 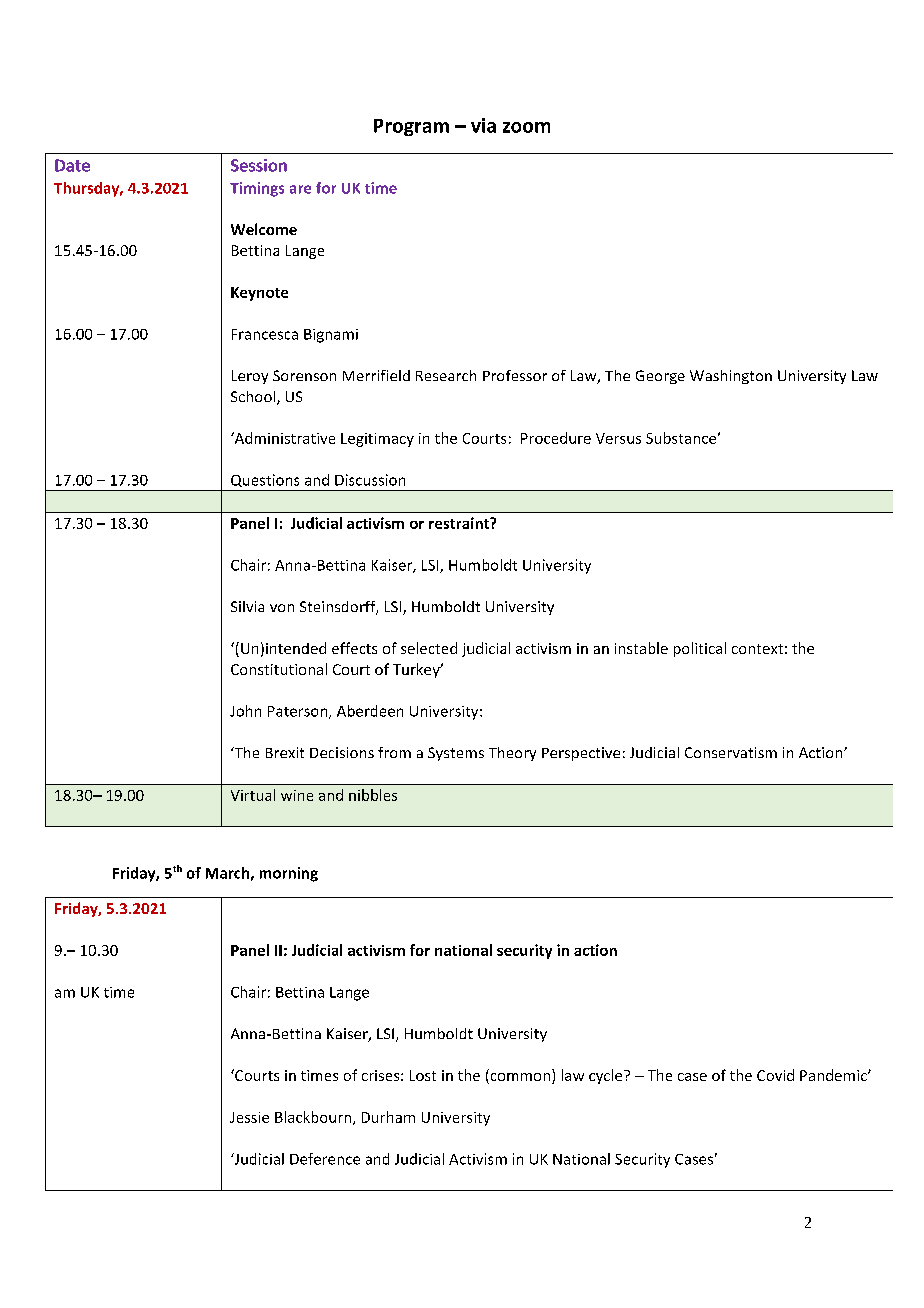 What do you see at coordinates (526, 127) in the document?
I see `zoom` at bounding box center [526, 127].
